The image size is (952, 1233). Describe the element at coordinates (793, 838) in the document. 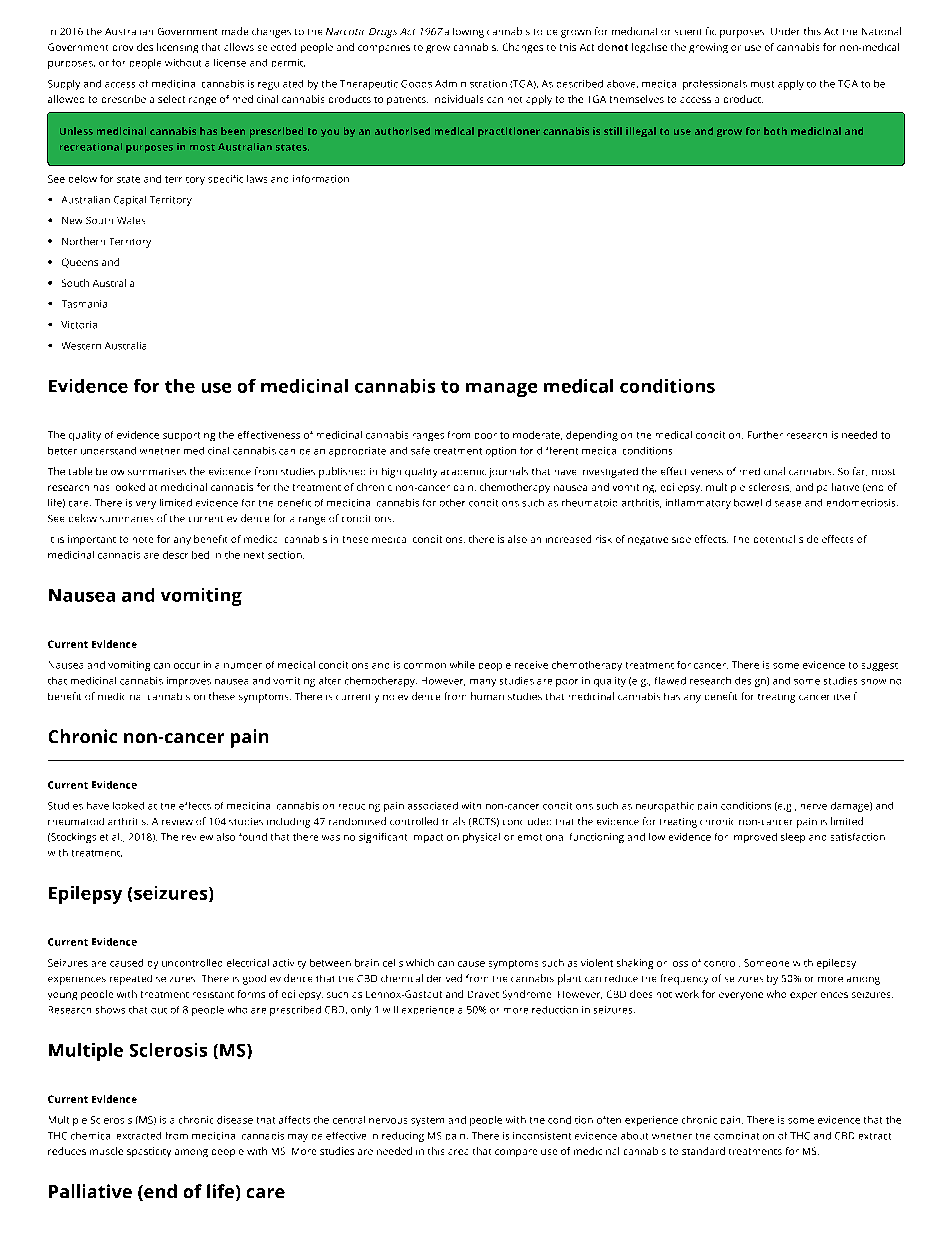

I see `sleep` at that location.
